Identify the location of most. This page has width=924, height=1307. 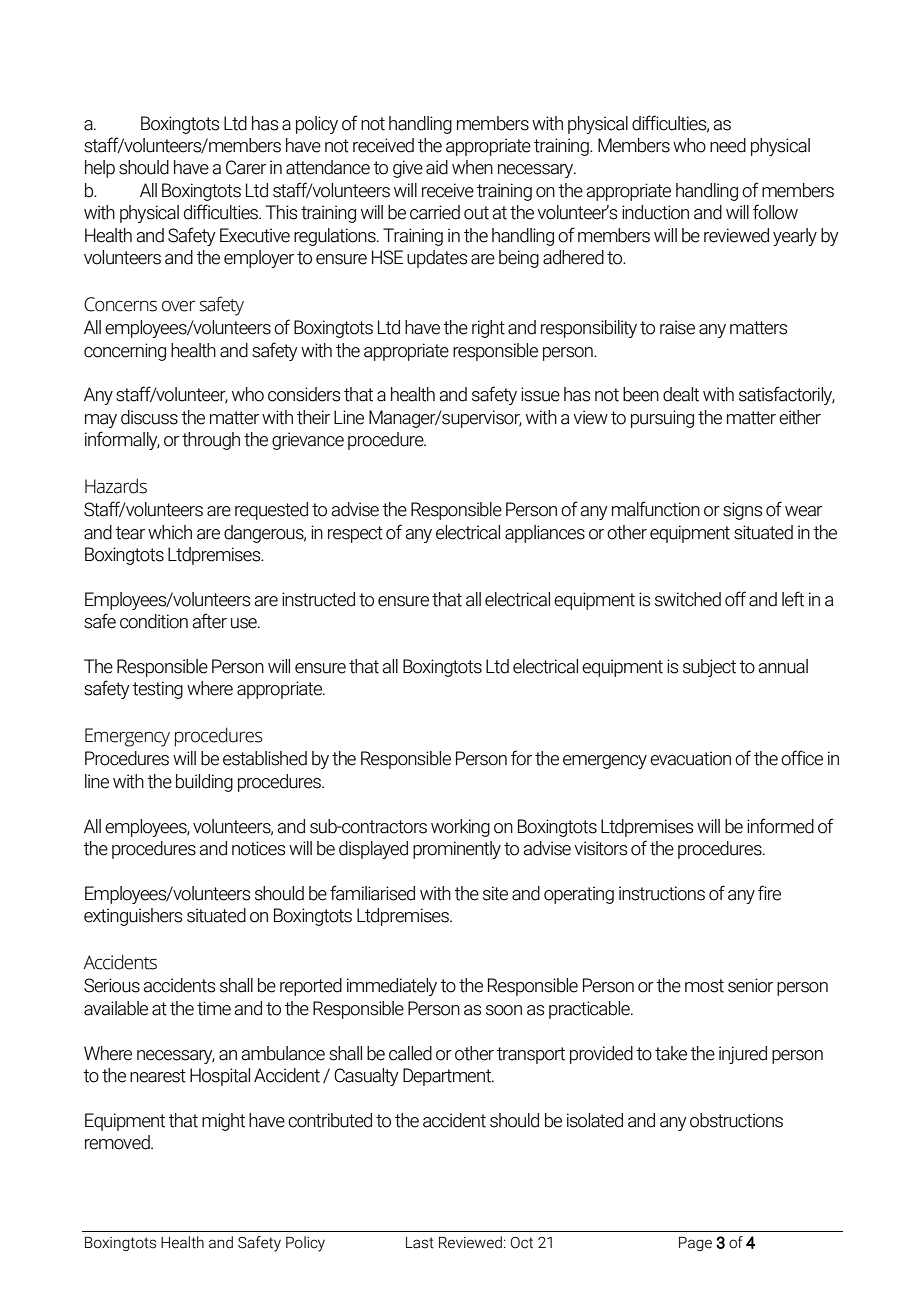
(704, 986).
